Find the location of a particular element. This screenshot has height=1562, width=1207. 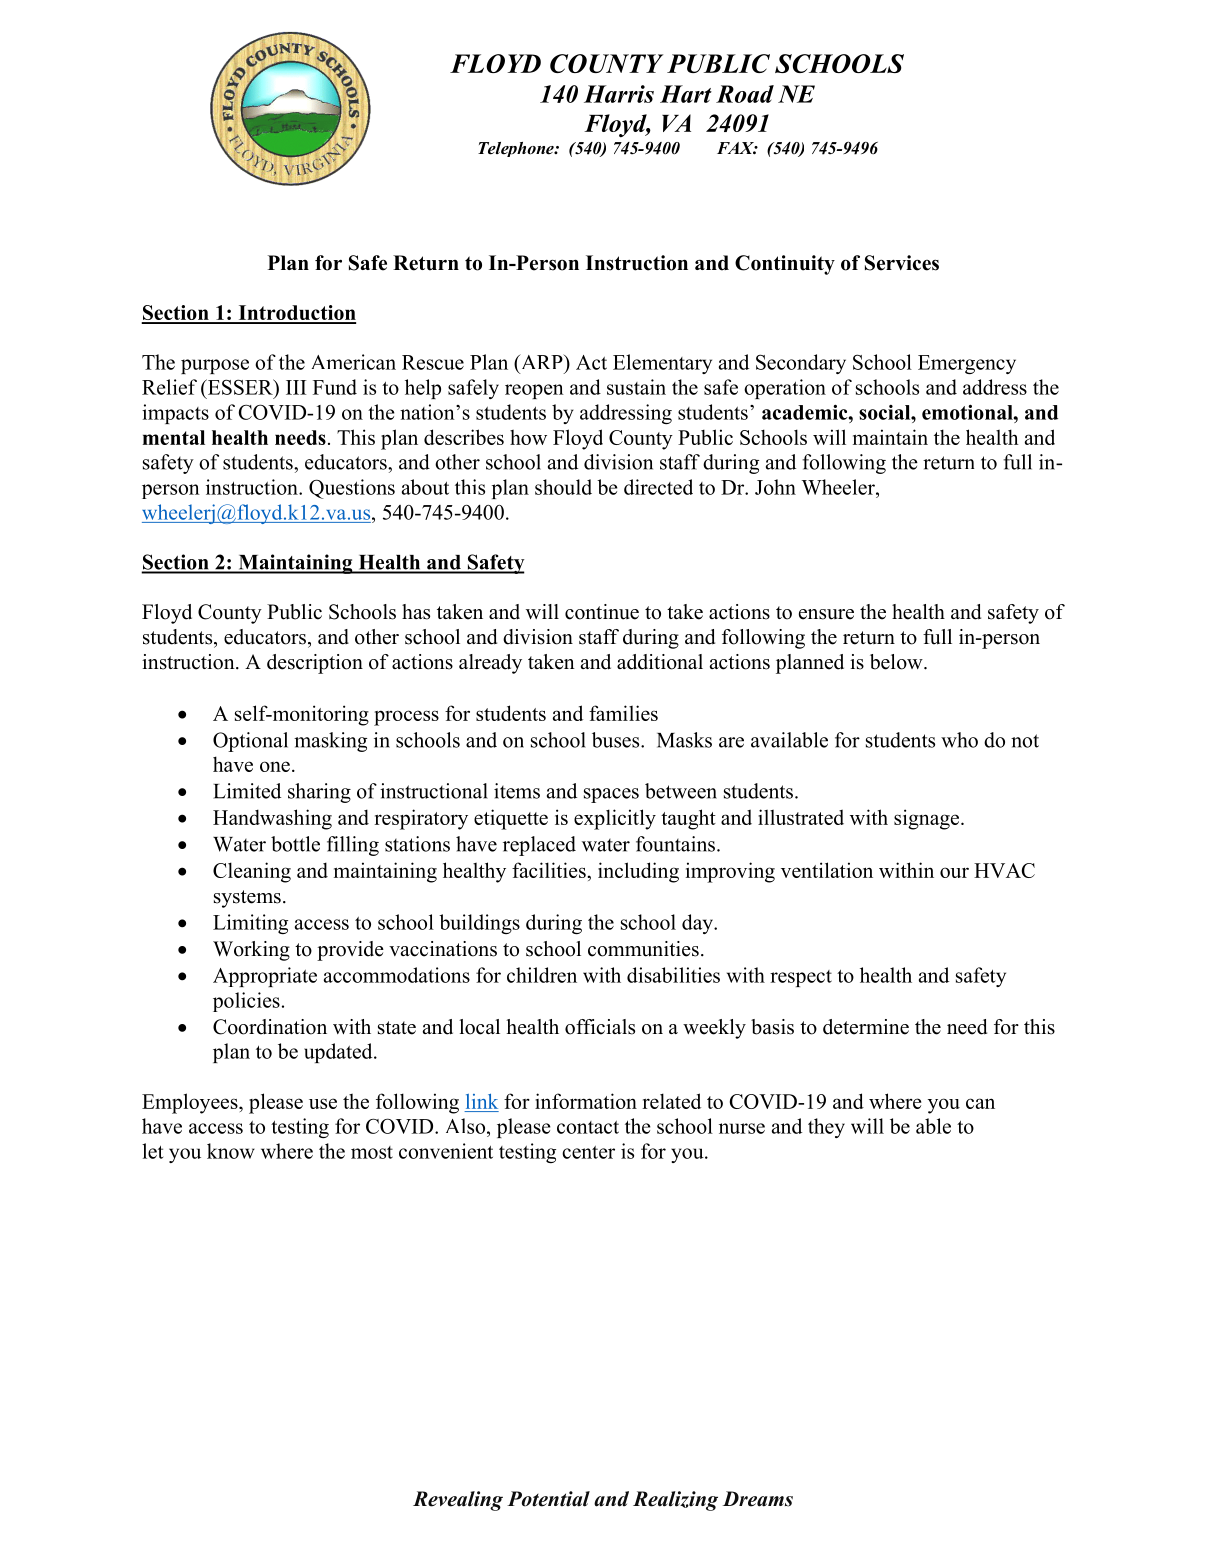

spaces is located at coordinates (611, 795).
